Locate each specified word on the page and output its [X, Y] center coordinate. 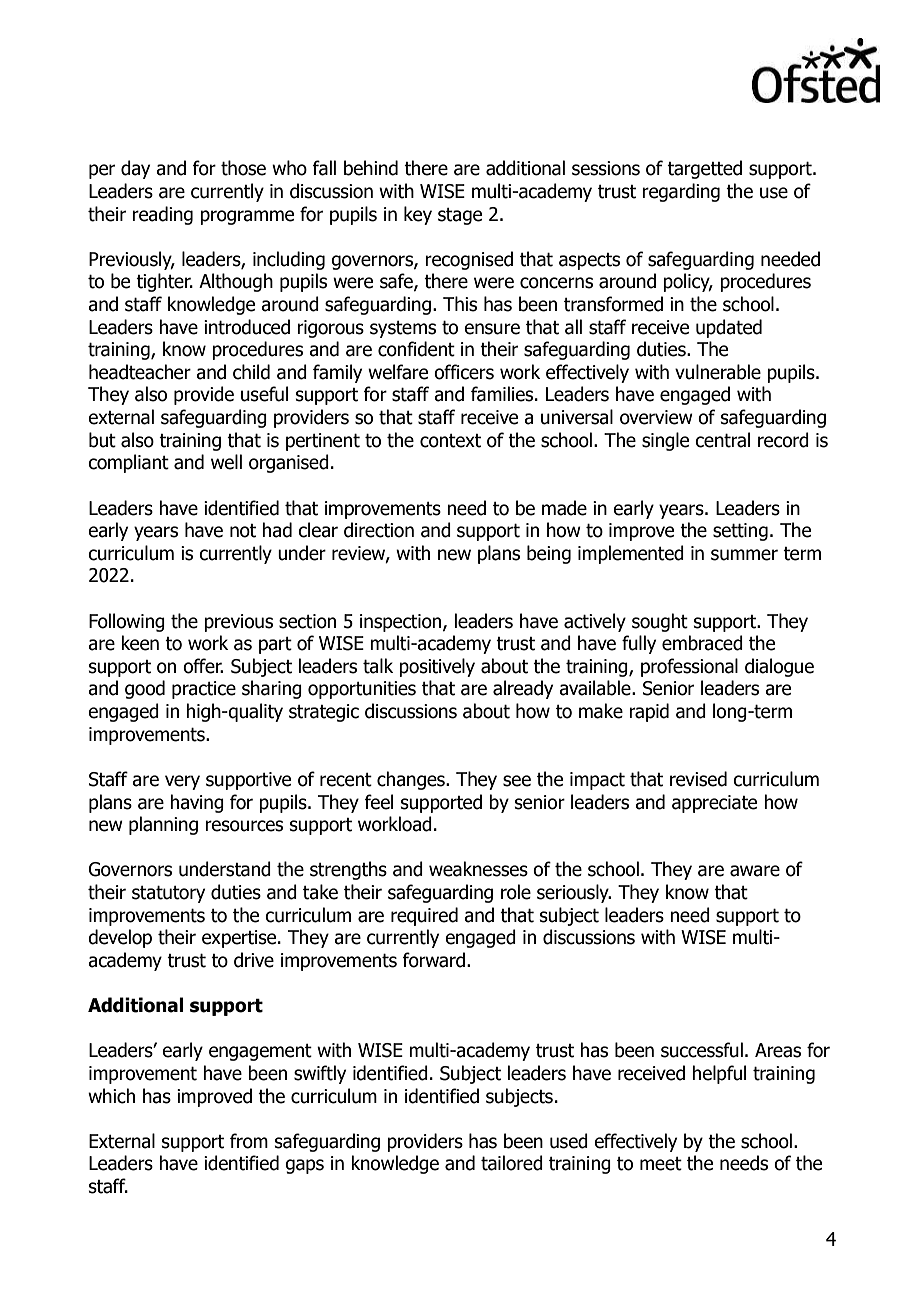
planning [163, 825]
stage [460, 216]
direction [379, 530]
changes [412, 780]
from [249, 1141]
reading [162, 215]
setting [740, 532]
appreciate [714, 804]
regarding [681, 192]
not [243, 531]
